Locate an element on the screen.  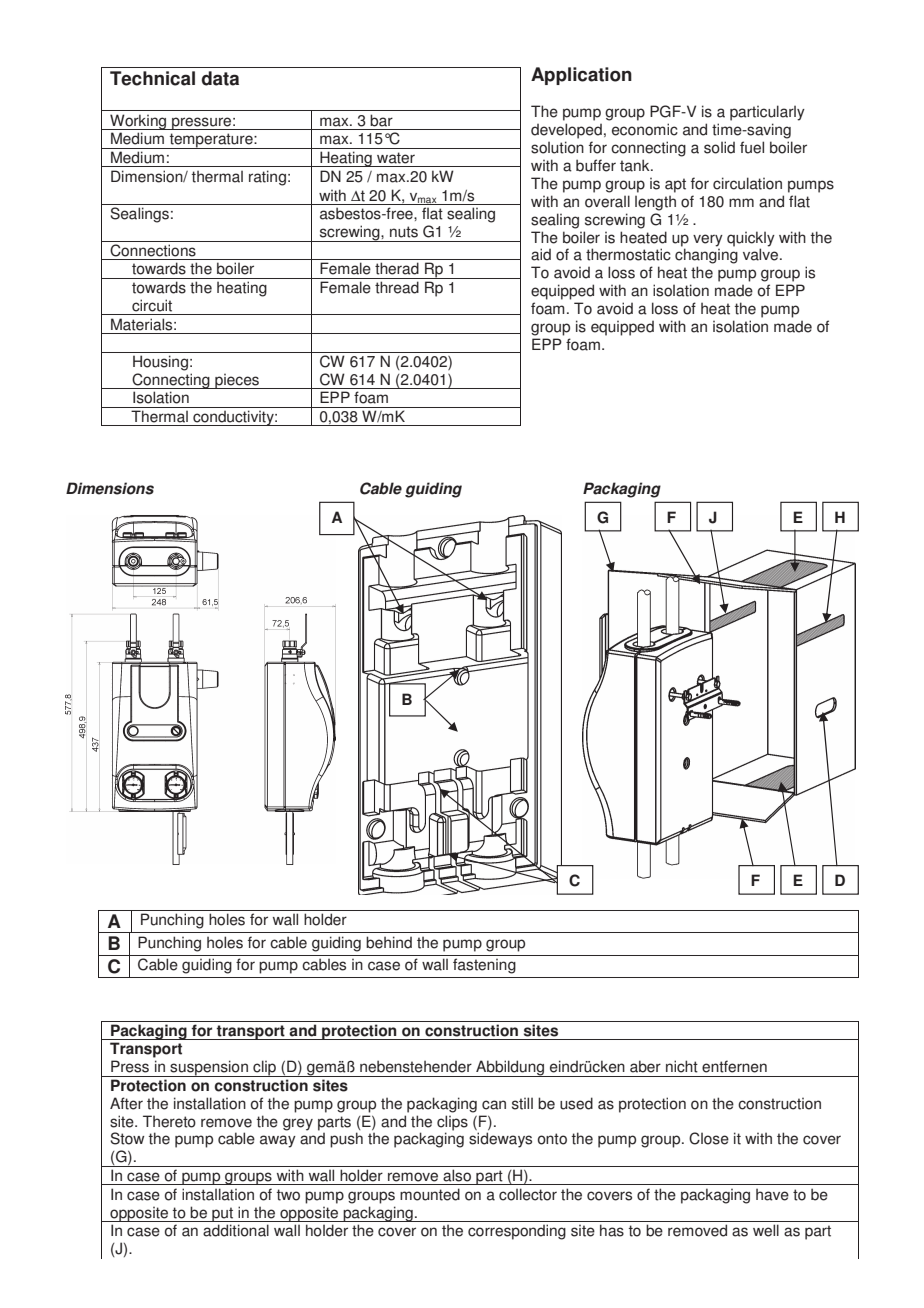
put is located at coordinates (223, 1214).
